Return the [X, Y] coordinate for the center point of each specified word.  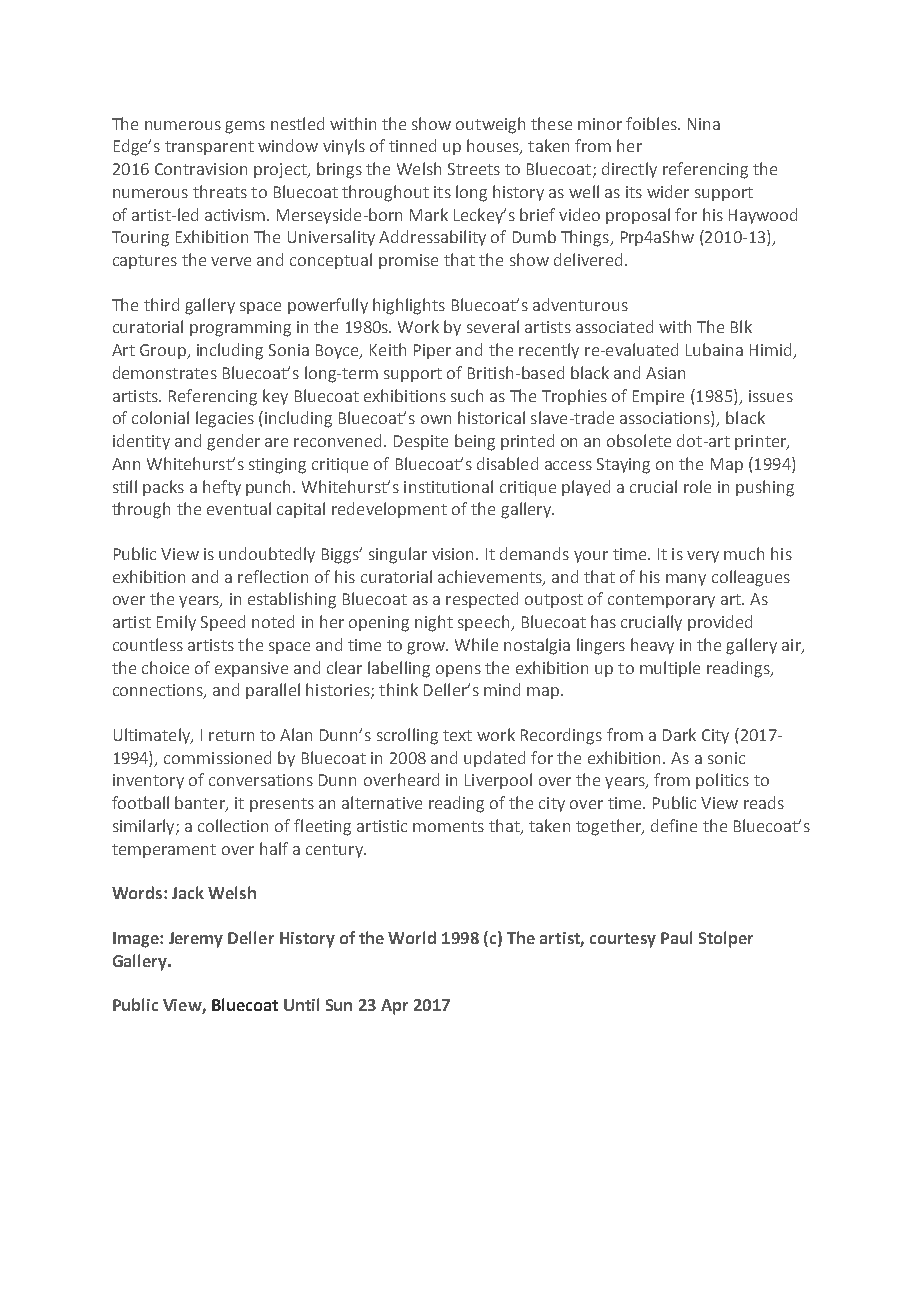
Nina [704, 124]
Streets [474, 169]
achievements [491, 577]
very [703, 557]
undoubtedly [267, 555]
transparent [209, 148]
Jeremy [196, 940]
